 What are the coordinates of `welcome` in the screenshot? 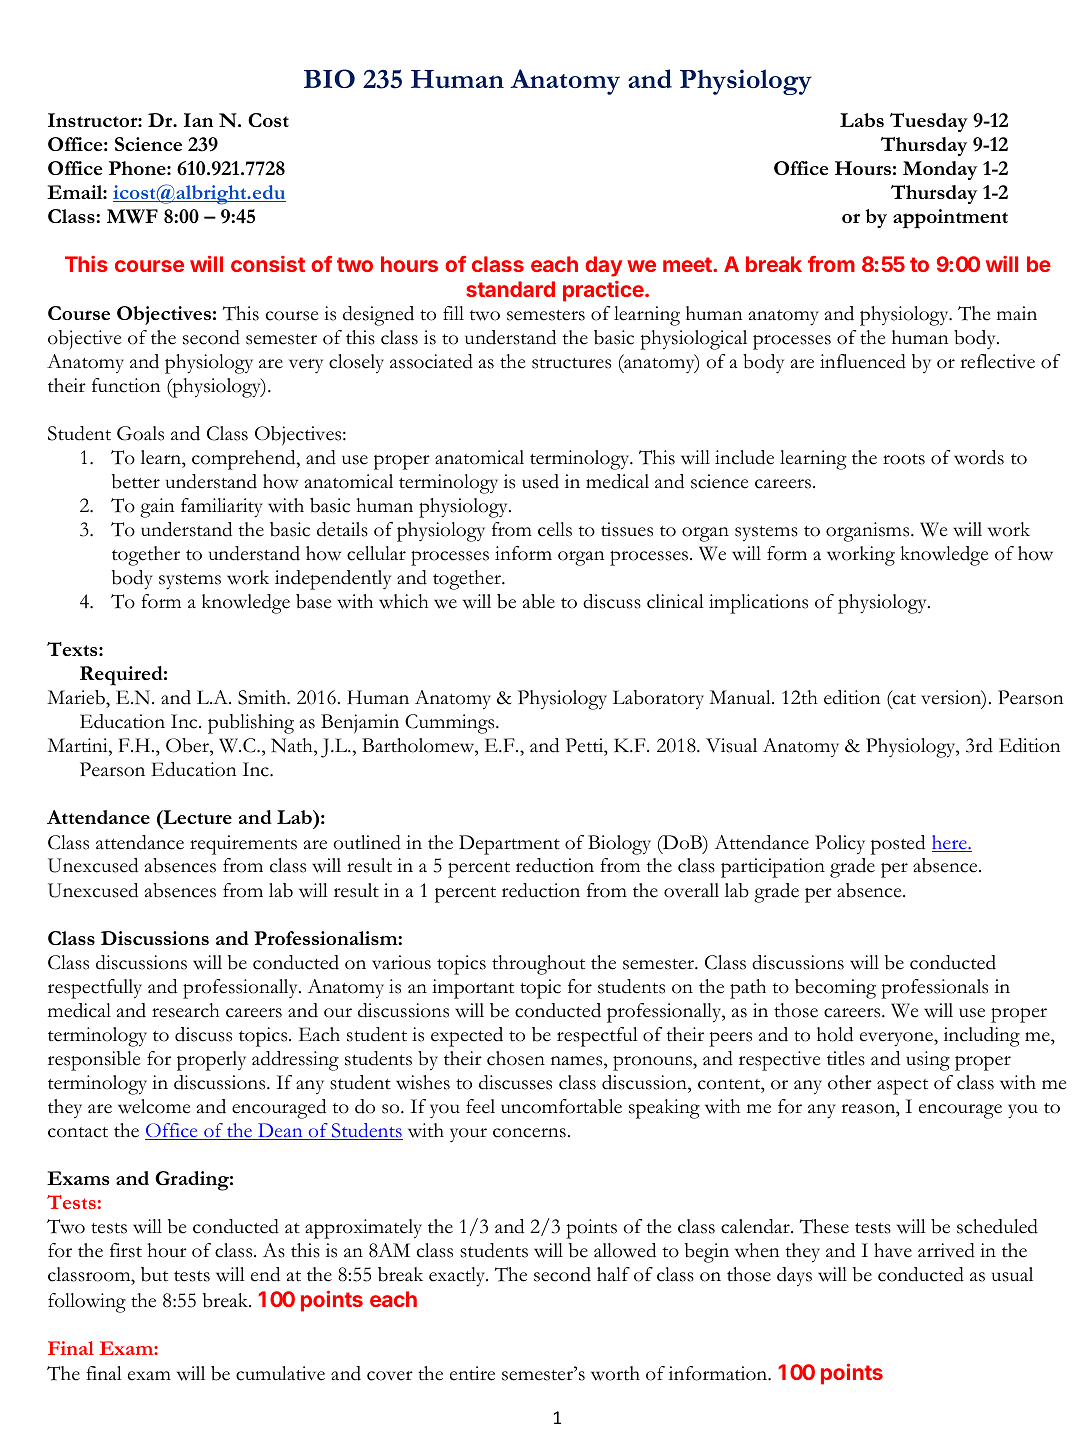 It's located at (154, 1106).
